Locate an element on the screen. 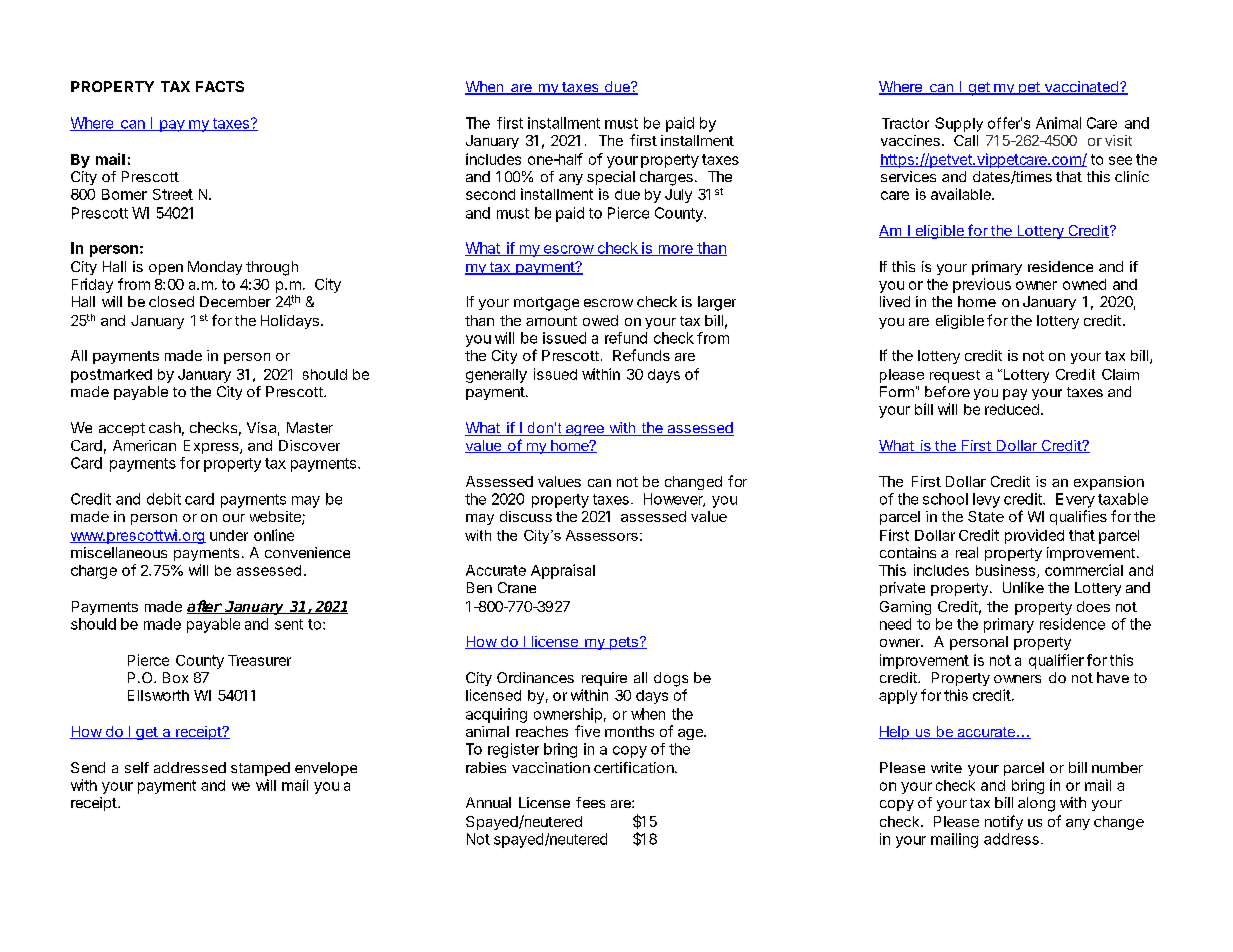 The width and height of the screenshot is (1233, 952). special is located at coordinates (611, 178).
